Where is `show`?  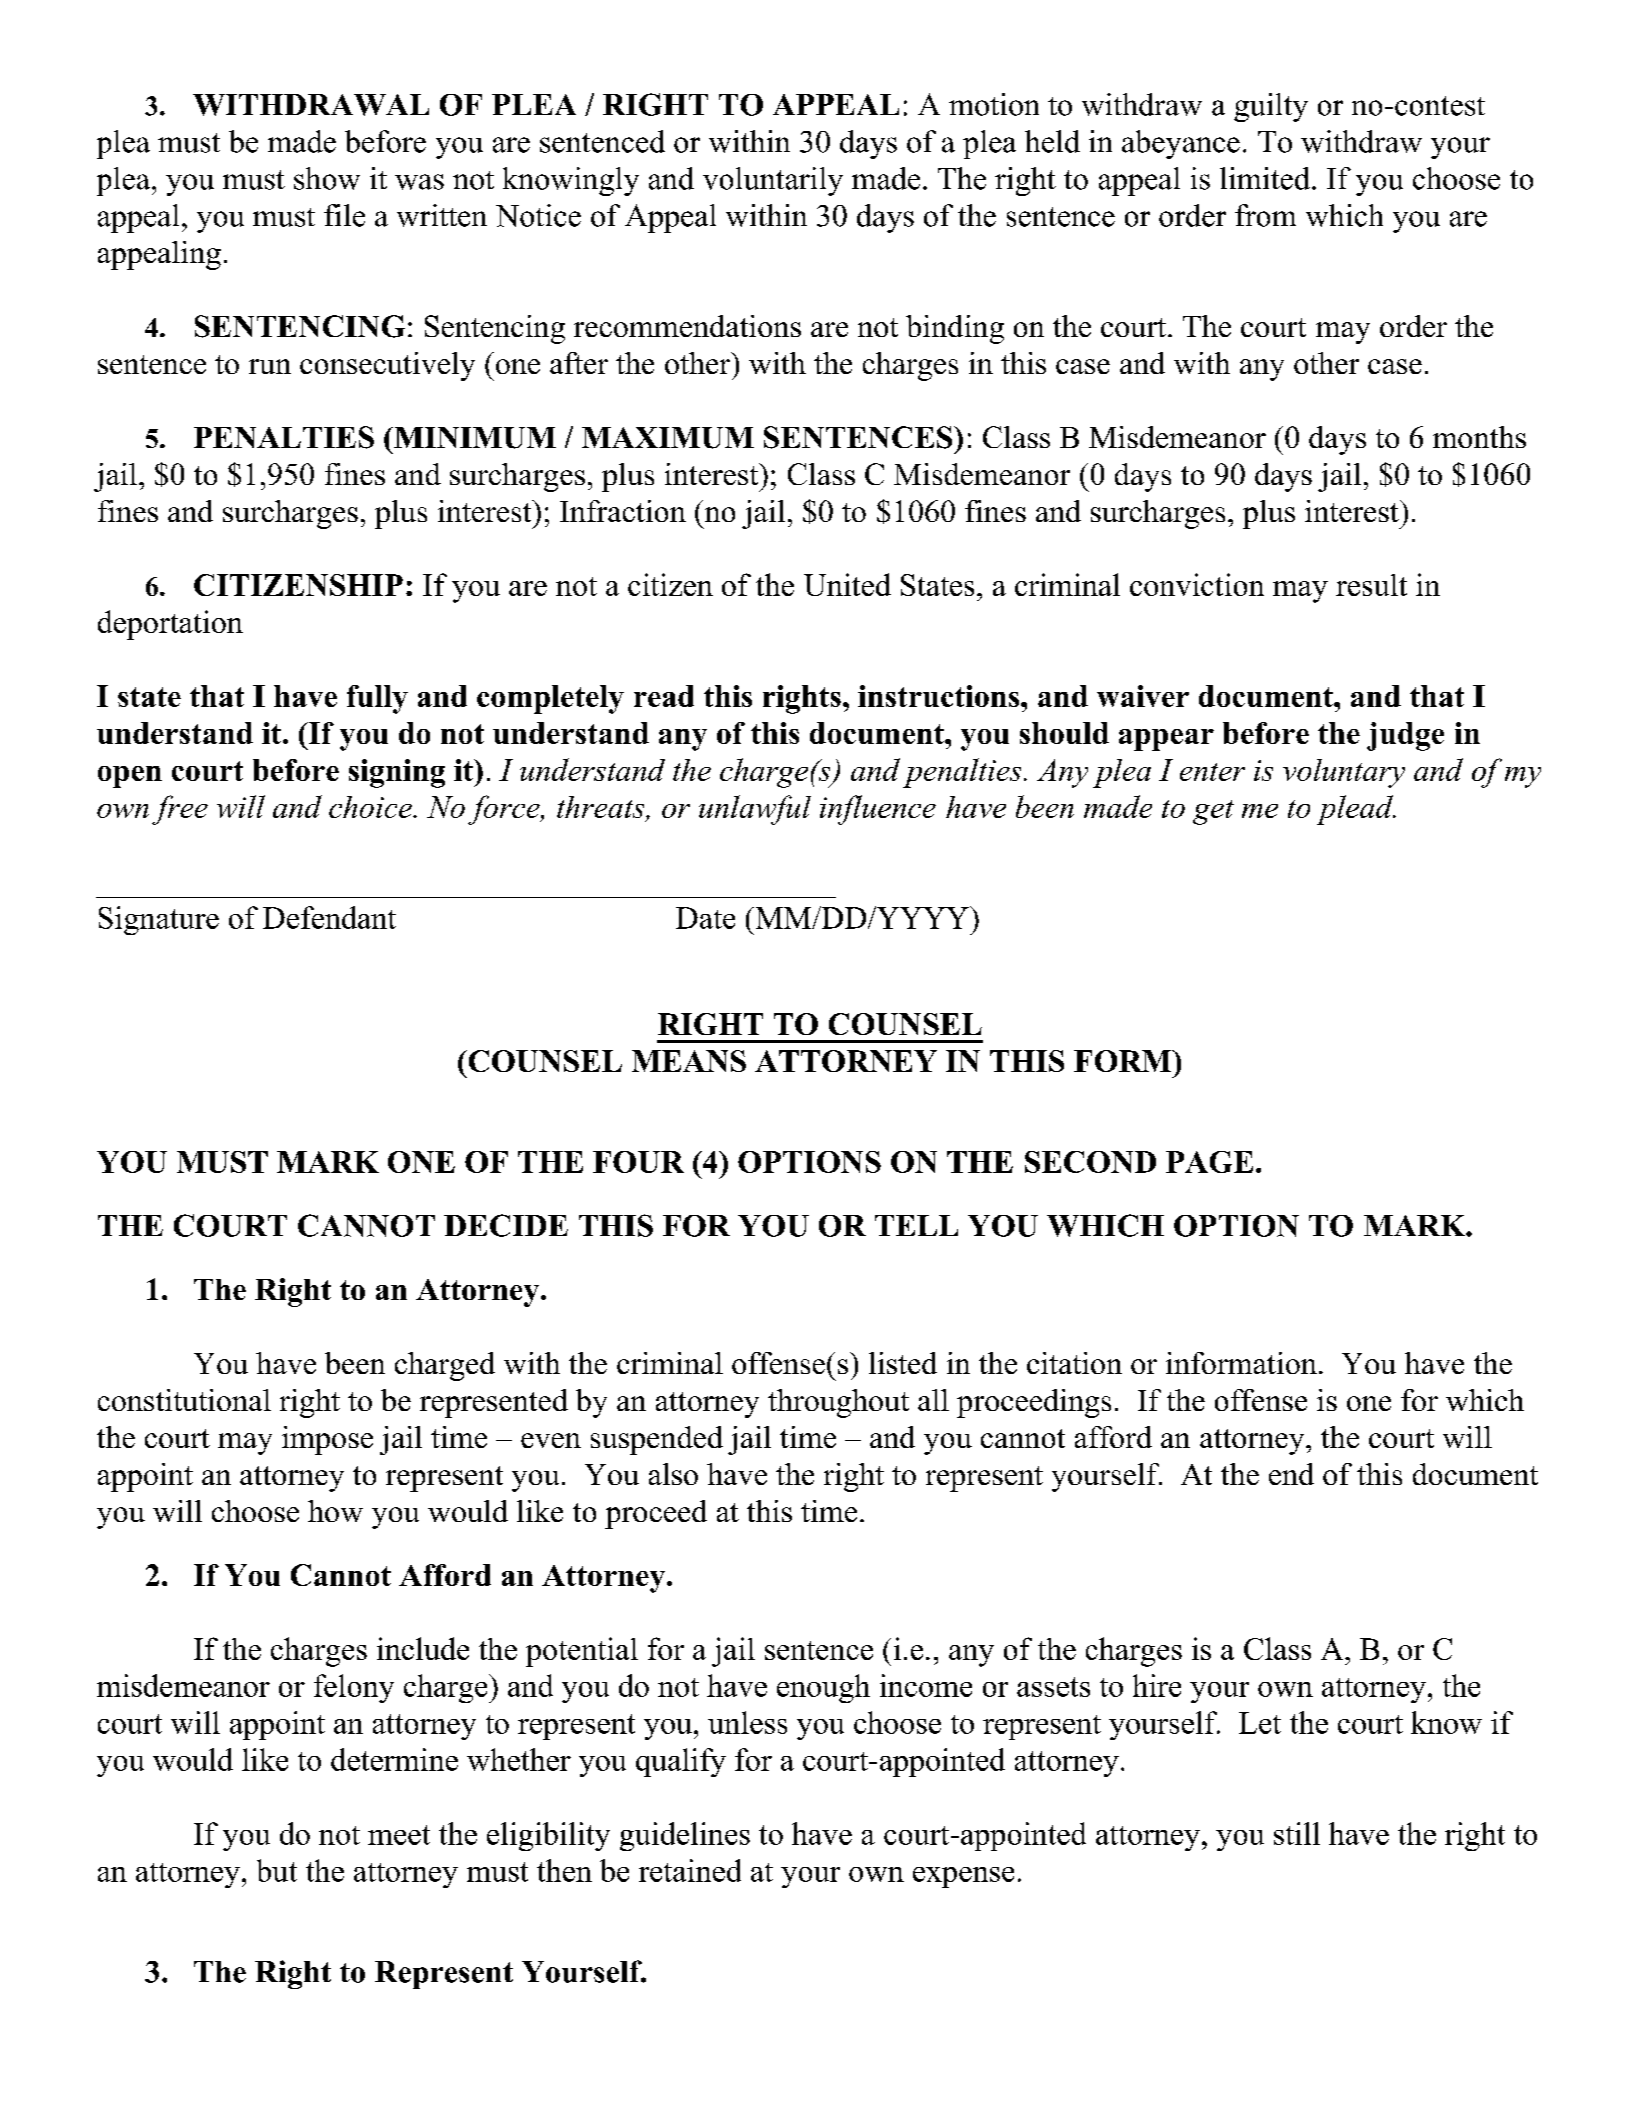
show is located at coordinates (327, 178).
